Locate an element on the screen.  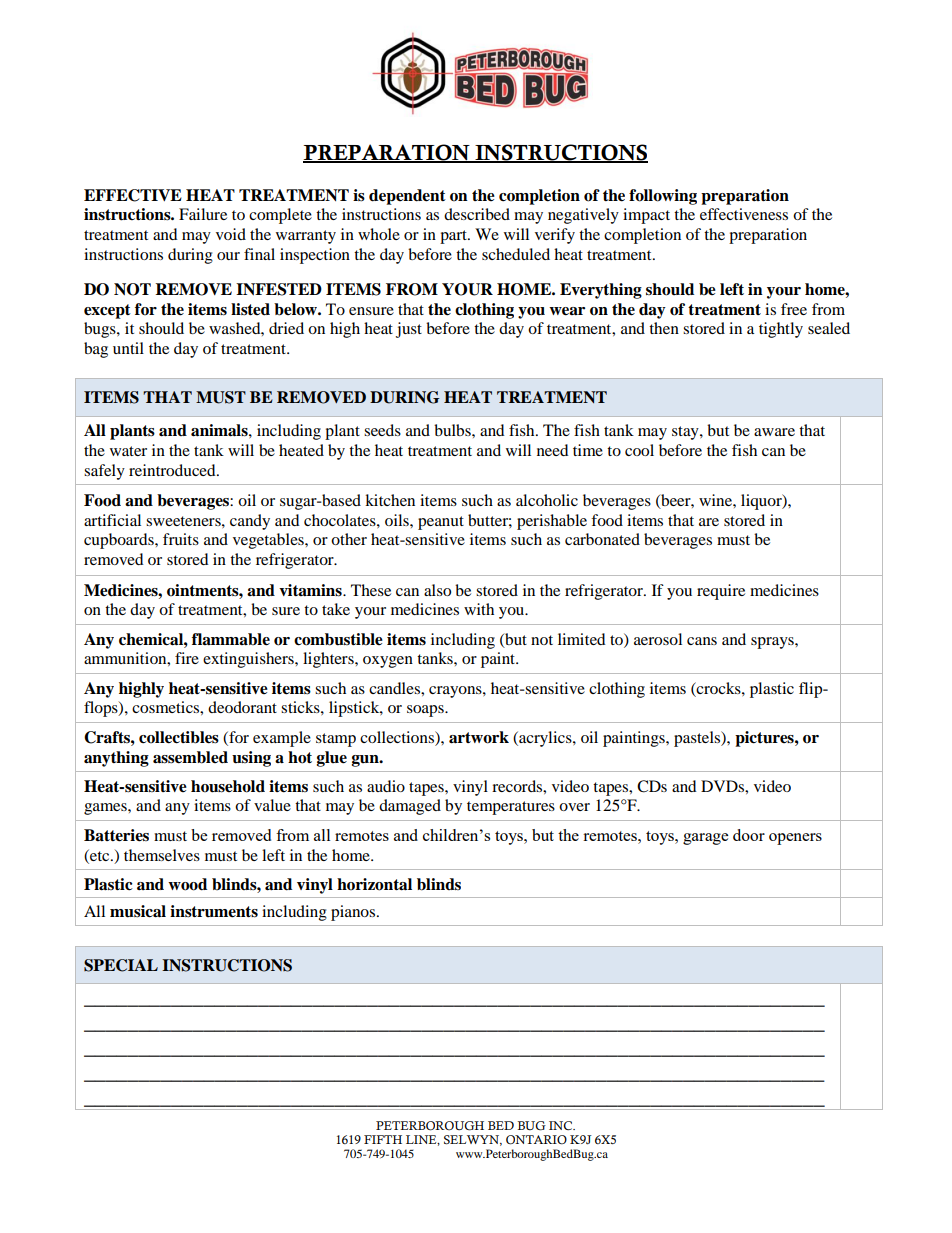
part is located at coordinates (454, 237).
